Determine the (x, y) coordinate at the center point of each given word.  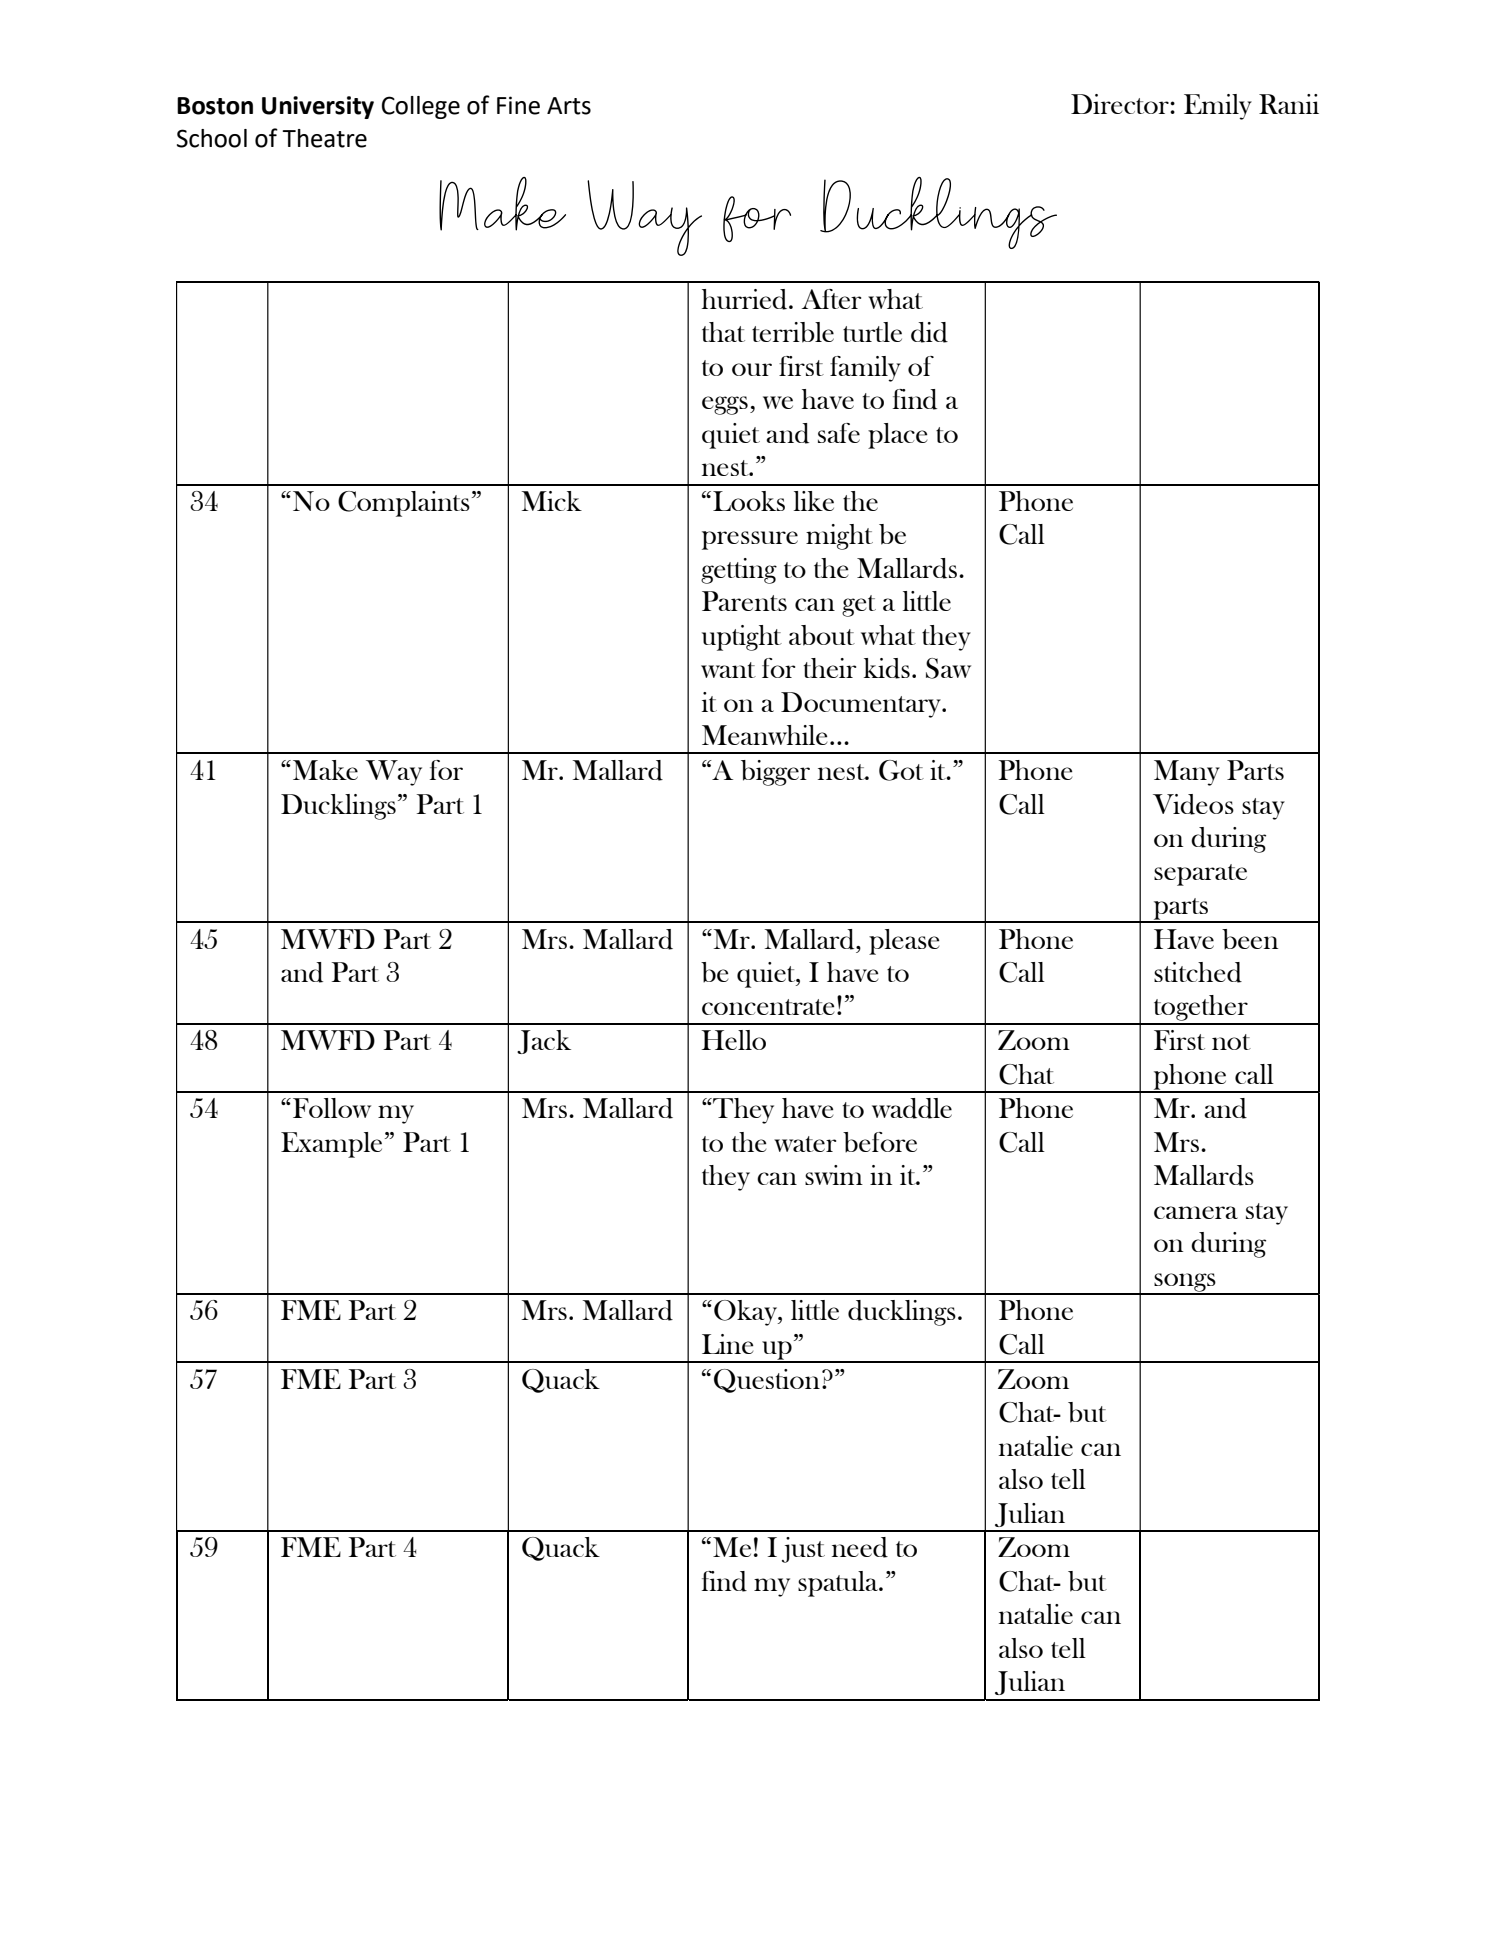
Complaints (404, 504)
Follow (332, 1108)
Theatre (324, 138)
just (803, 1550)
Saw (948, 668)
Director (1121, 104)
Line (727, 1344)
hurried (746, 299)
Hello (734, 1040)
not (1231, 1042)
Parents (744, 601)
